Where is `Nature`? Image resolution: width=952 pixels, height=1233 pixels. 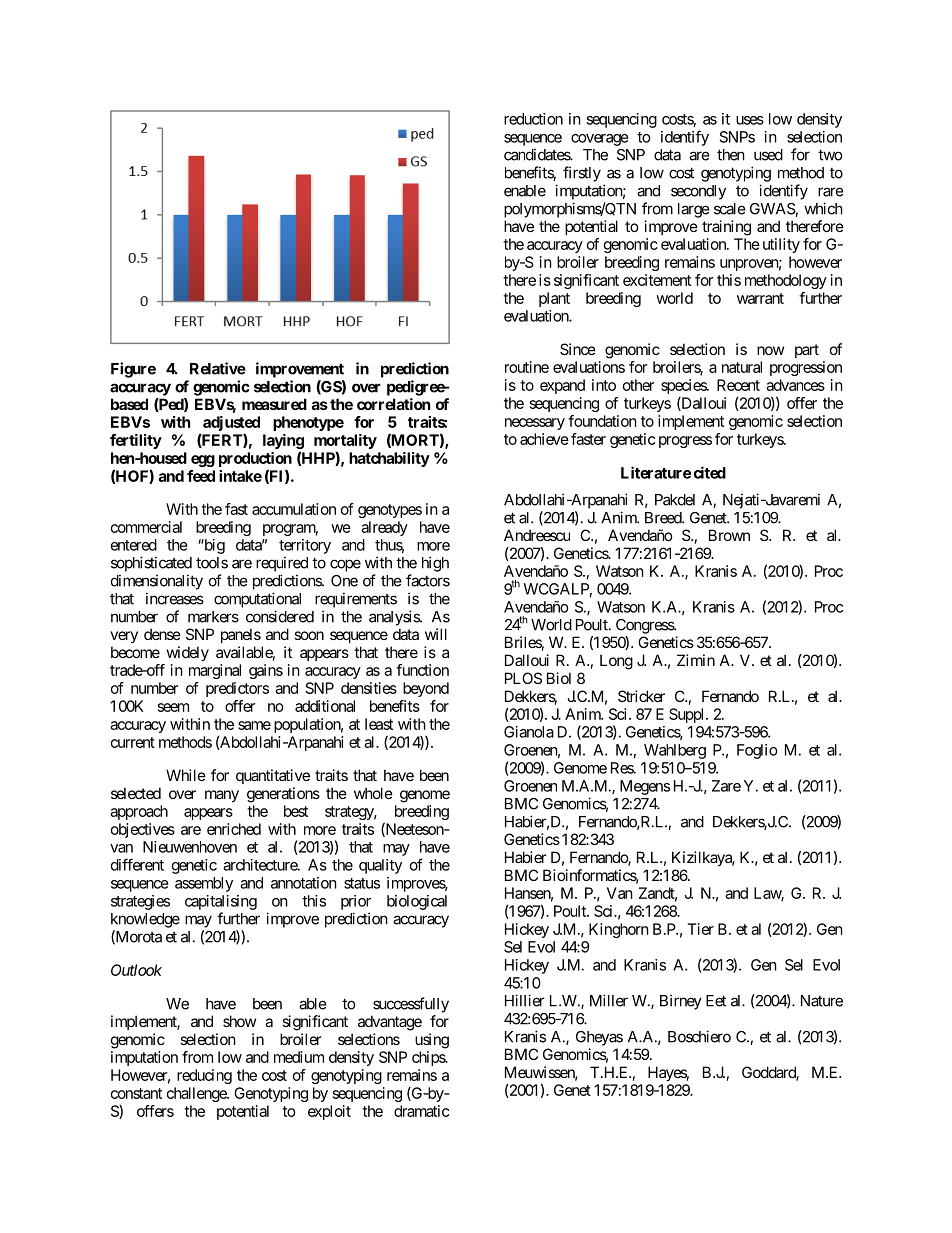
Nature is located at coordinates (822, 1001).
